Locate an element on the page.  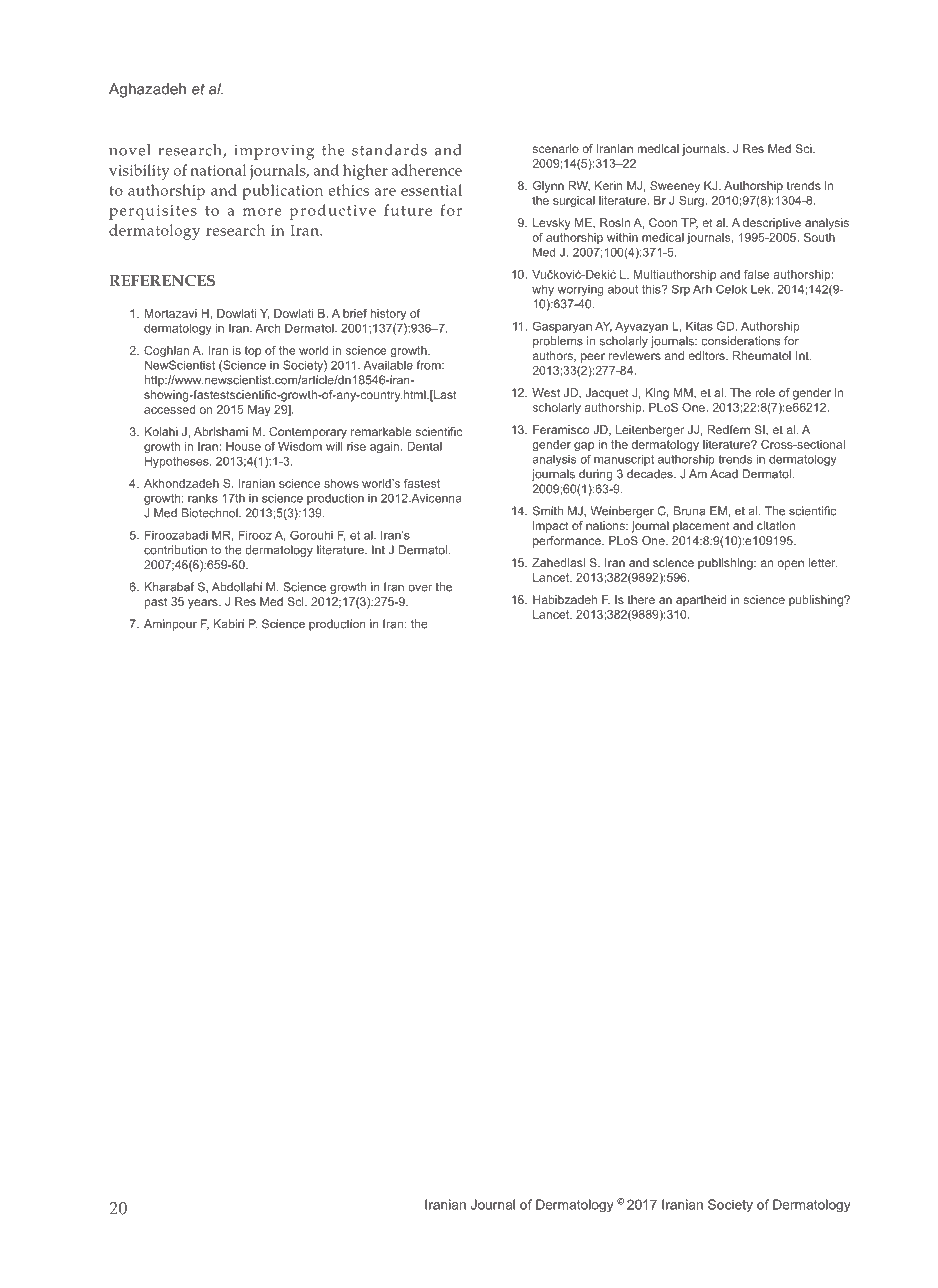
Sweeney is located at coordinates (675, 187).
